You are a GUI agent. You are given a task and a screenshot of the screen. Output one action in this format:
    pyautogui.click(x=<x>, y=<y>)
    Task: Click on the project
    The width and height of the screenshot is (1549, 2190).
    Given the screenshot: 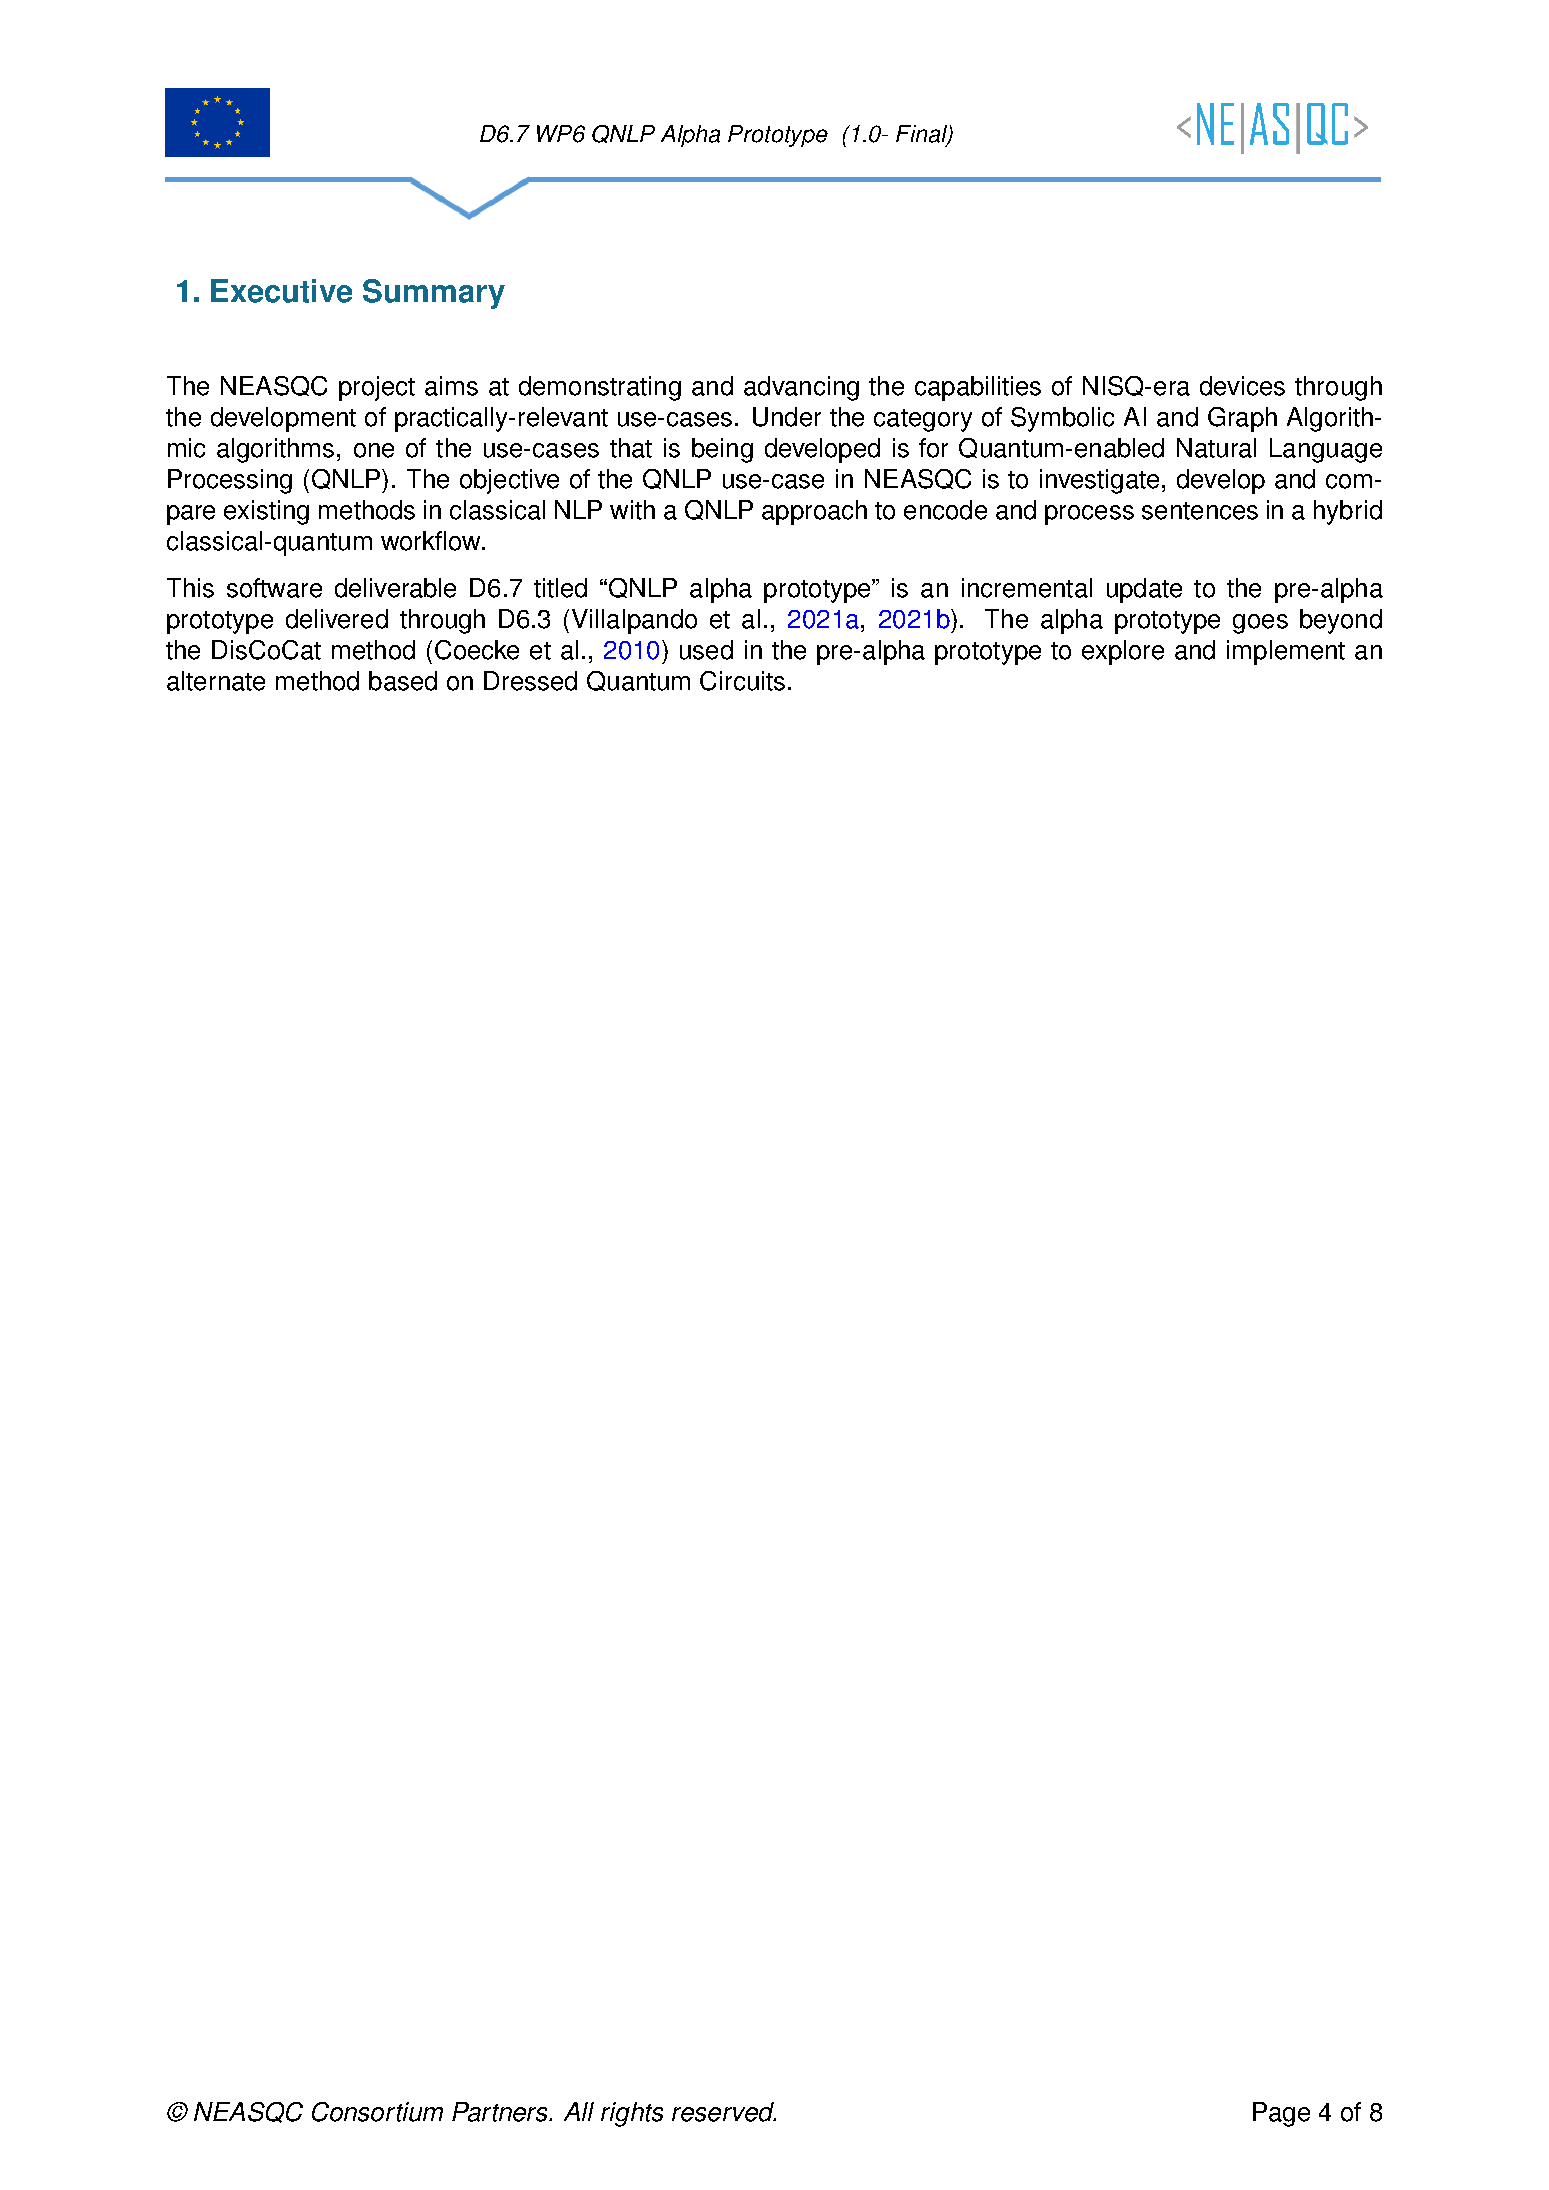 What is the action you would take?
    pyautogui.click(x=377, y=388)
